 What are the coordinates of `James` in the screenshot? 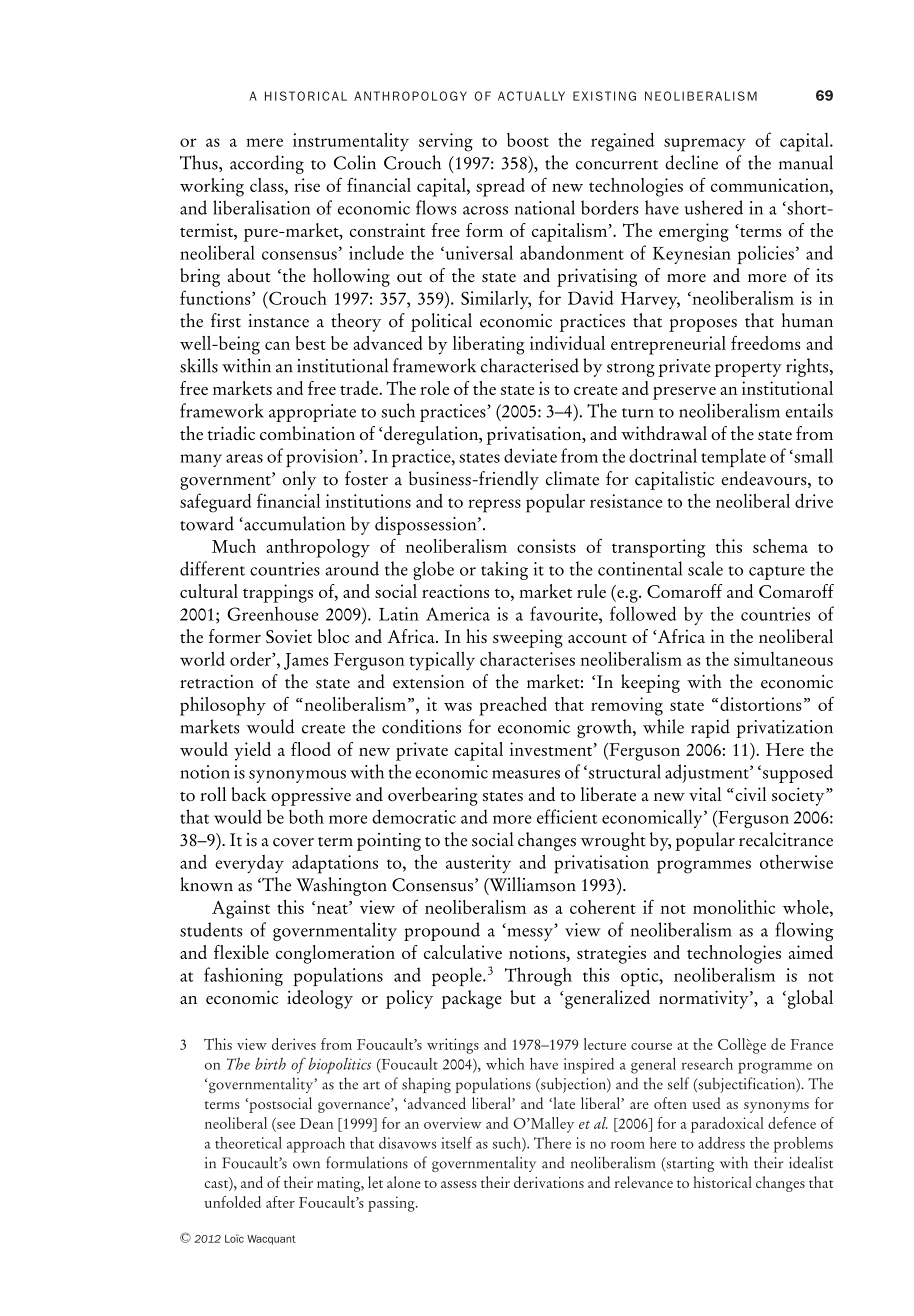 It's located at (306, 661).
